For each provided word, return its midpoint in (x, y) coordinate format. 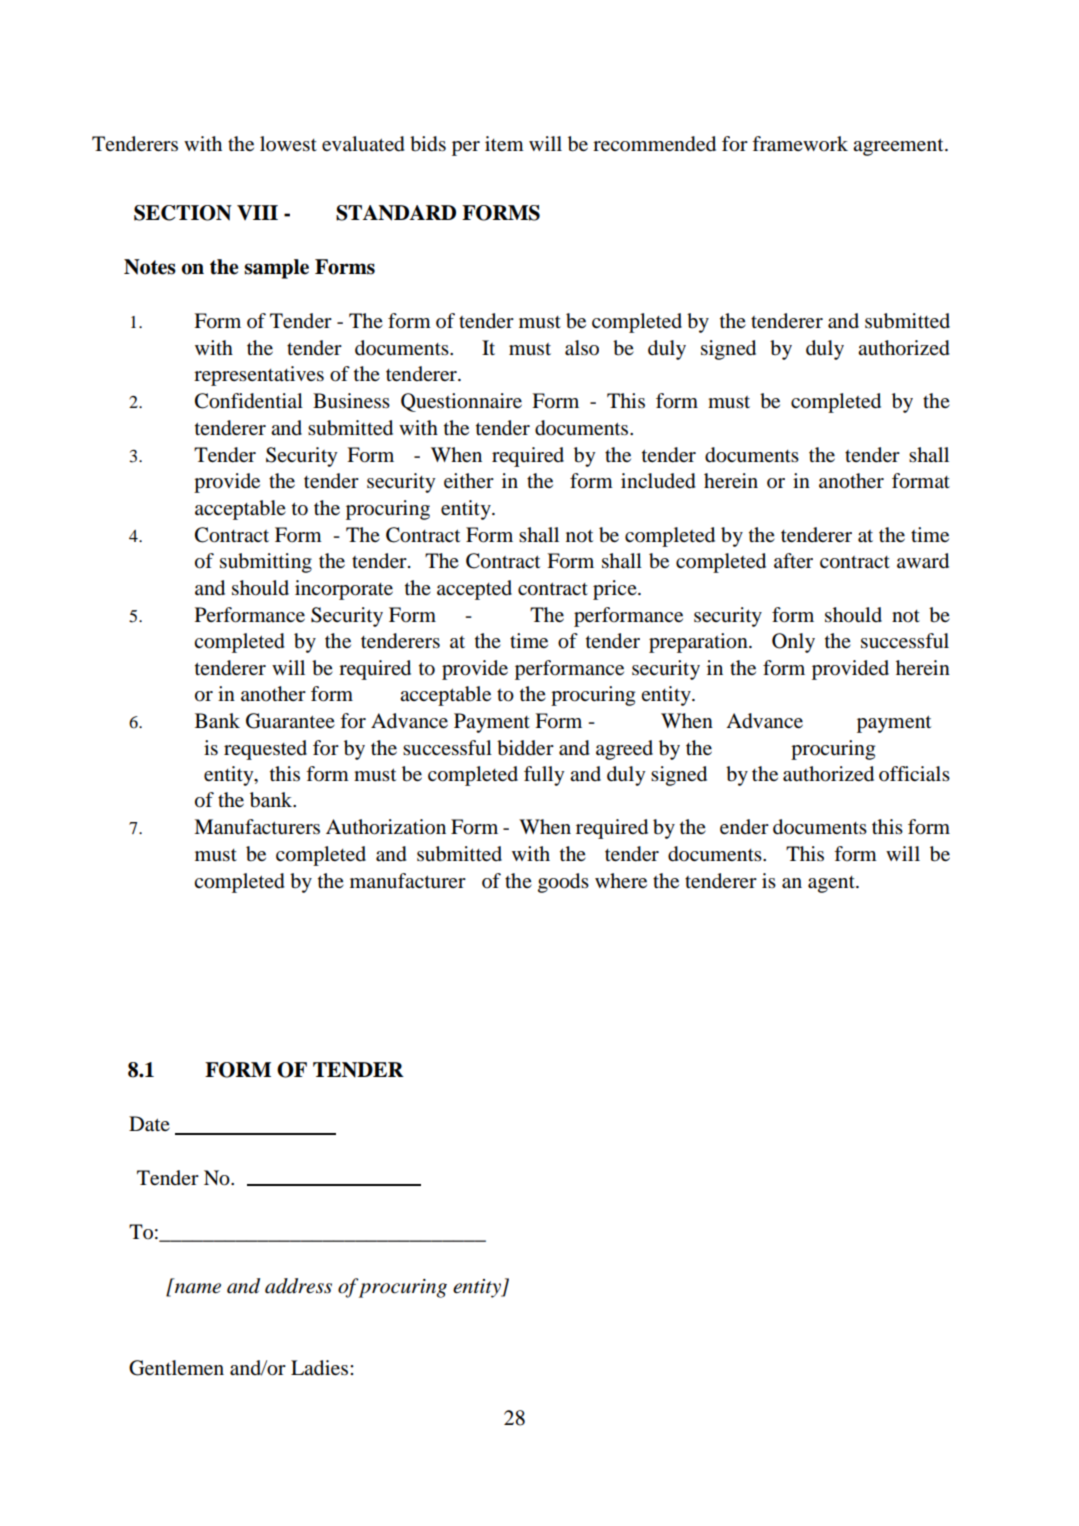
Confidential (249, 401)
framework (800, 144)
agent (832, 884)
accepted (474, 590)
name (198, 1288)
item (504, 143)
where (621, 880)
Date (149, 1124)
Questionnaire (461, 402)
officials (914, 774)
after (793, 560)
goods (563, 883)
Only (793, 643)
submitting (266, 563)
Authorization (386, 827)
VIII (257, 212)
